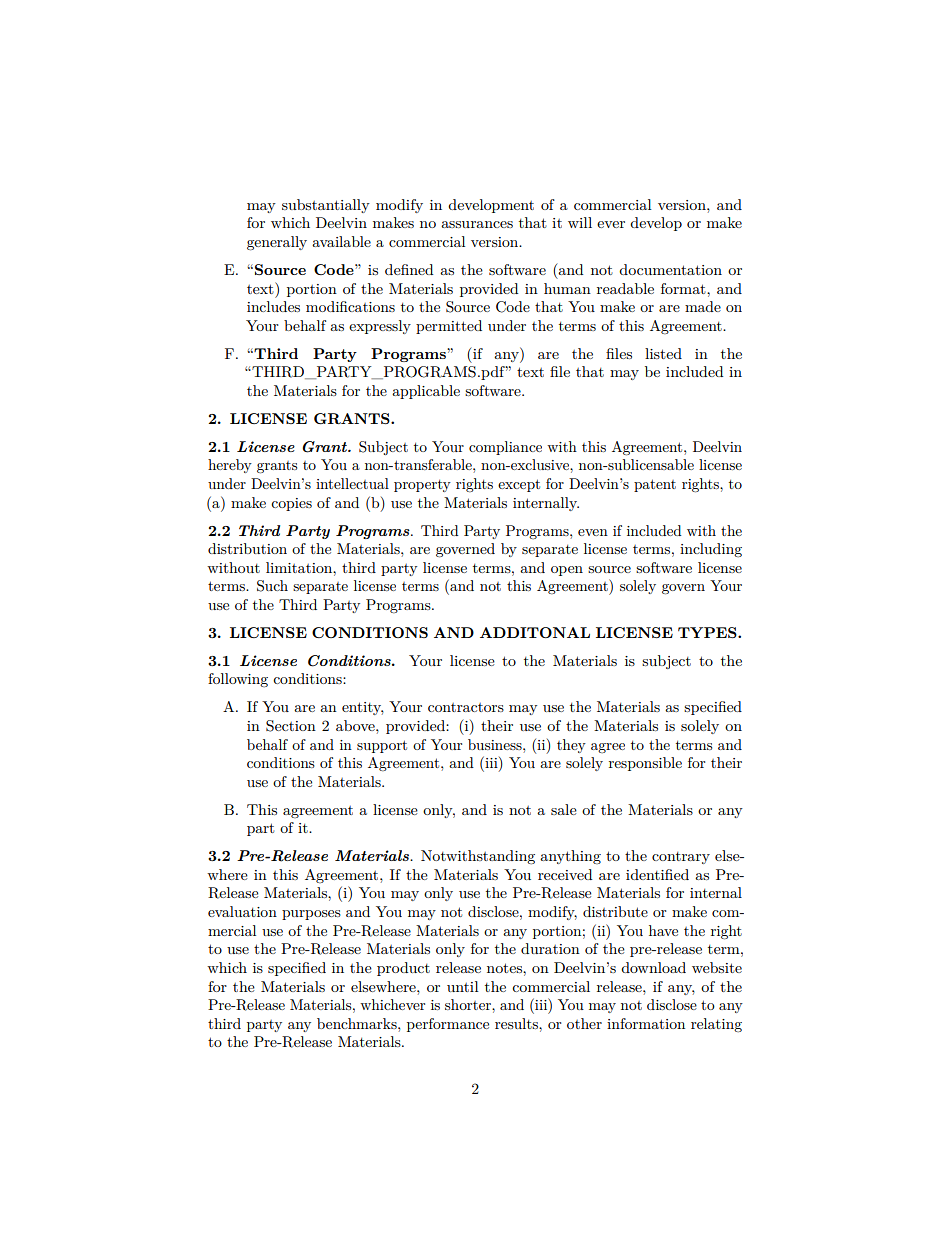  I want to click on documentation, so click(670, 269).
